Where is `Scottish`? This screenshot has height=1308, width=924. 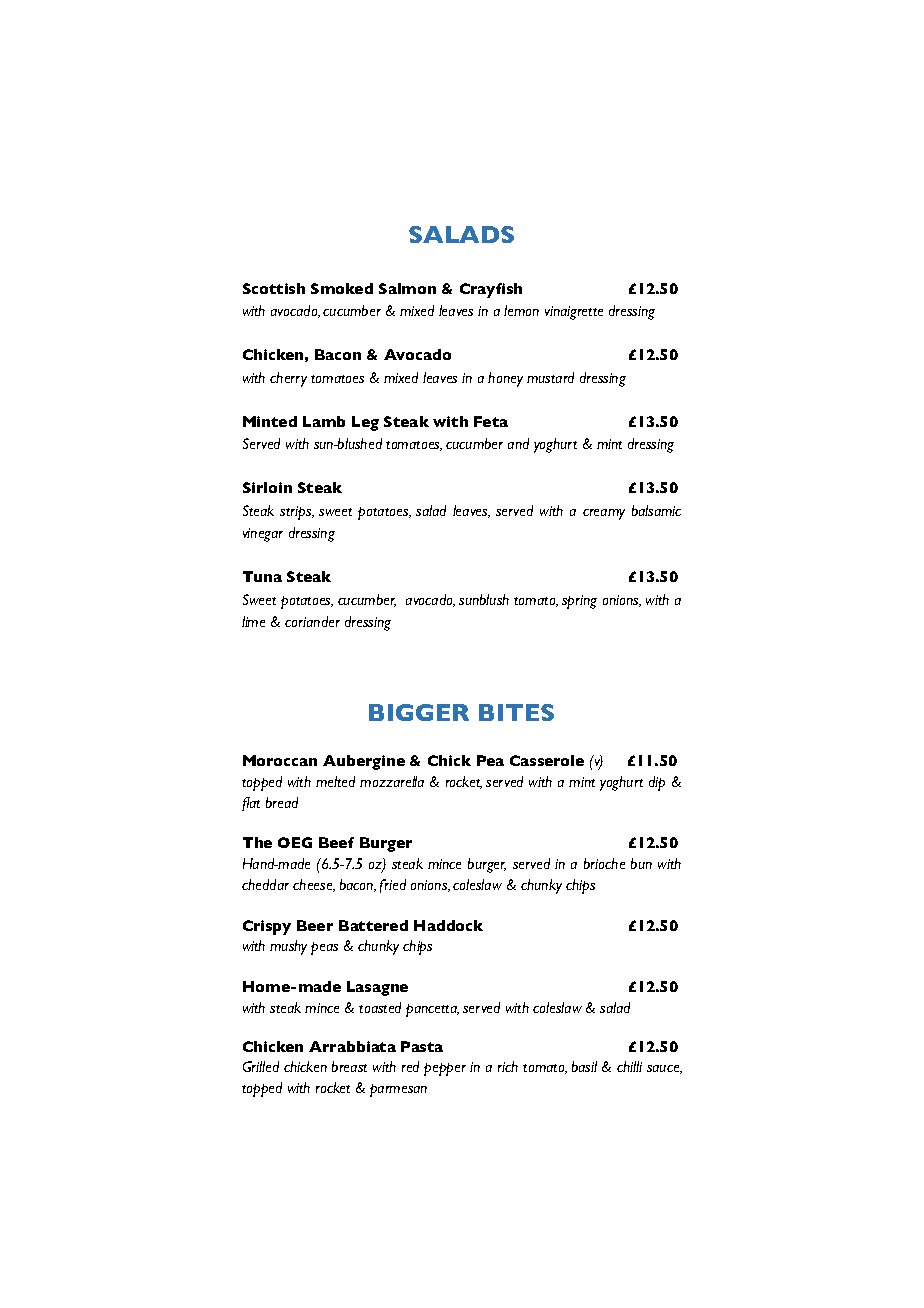
Scottish is located at coordinates (274, 288).
